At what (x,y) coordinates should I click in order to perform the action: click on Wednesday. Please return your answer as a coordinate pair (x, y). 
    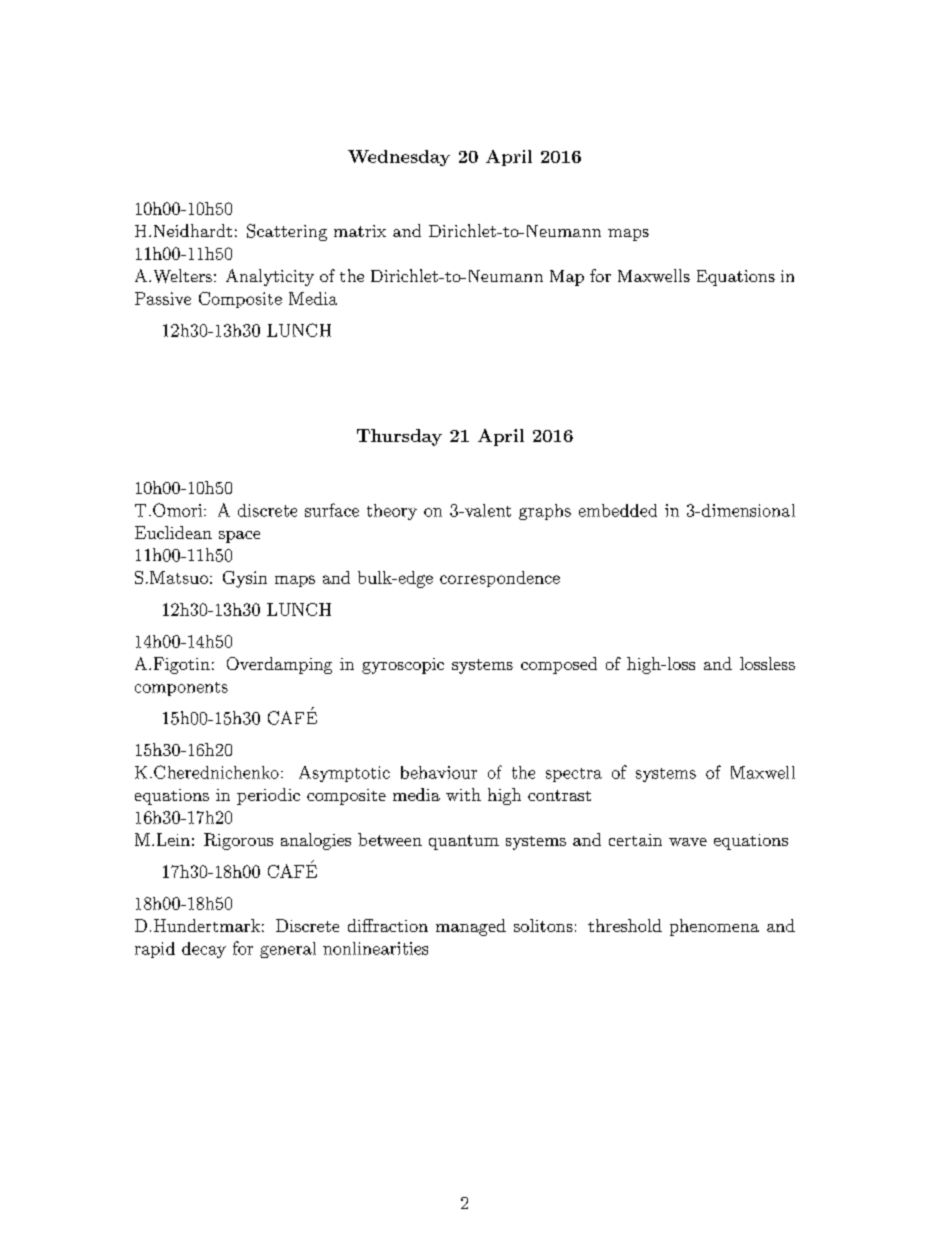
    Looking at the image, I should click on (399, 158).
